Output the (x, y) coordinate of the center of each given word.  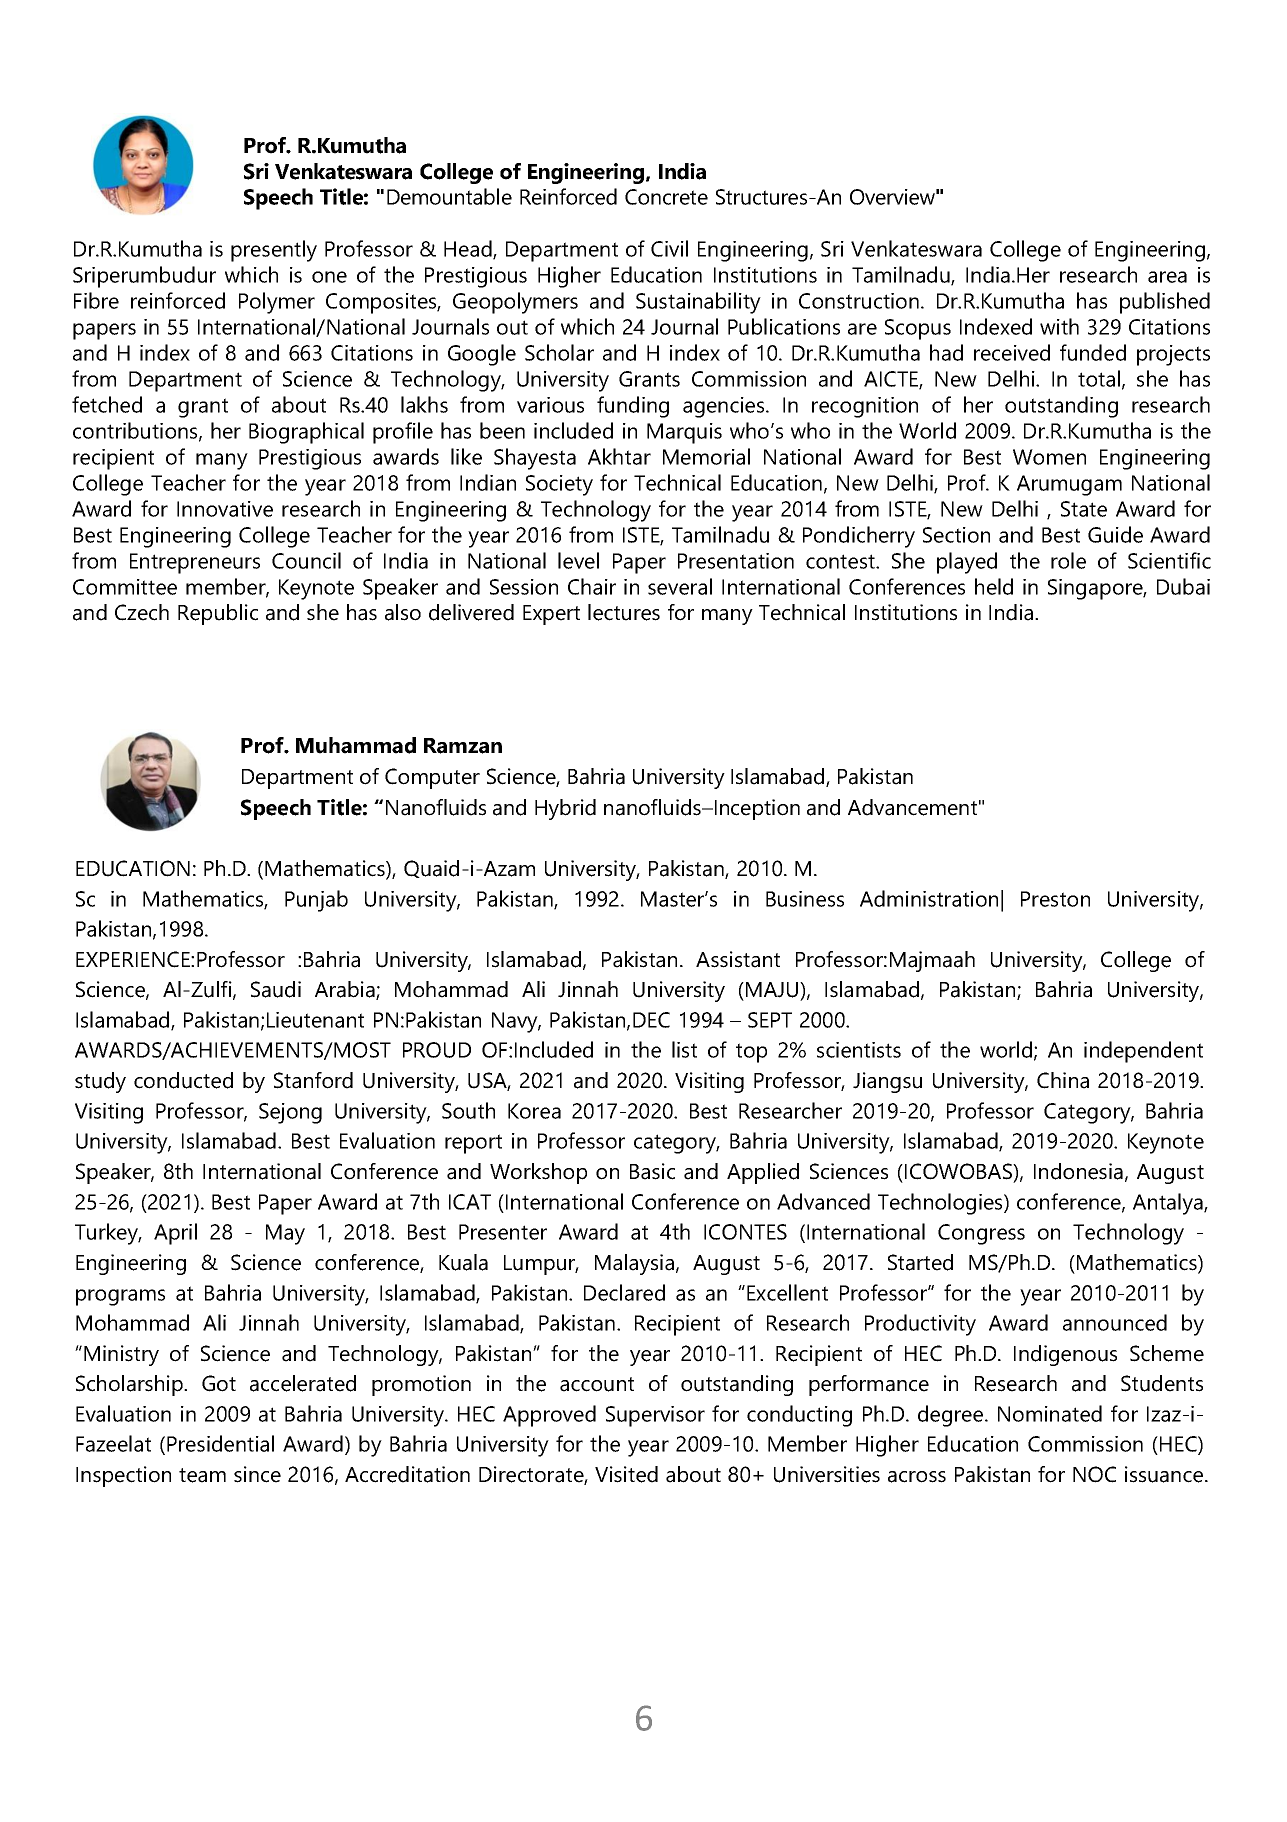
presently (274, 251)
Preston (1055, 899)
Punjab (316, 901)
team (202, 1475)
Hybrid (565, 809)
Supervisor (655, 1416)
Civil (669, 248)
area (1167, 277)
